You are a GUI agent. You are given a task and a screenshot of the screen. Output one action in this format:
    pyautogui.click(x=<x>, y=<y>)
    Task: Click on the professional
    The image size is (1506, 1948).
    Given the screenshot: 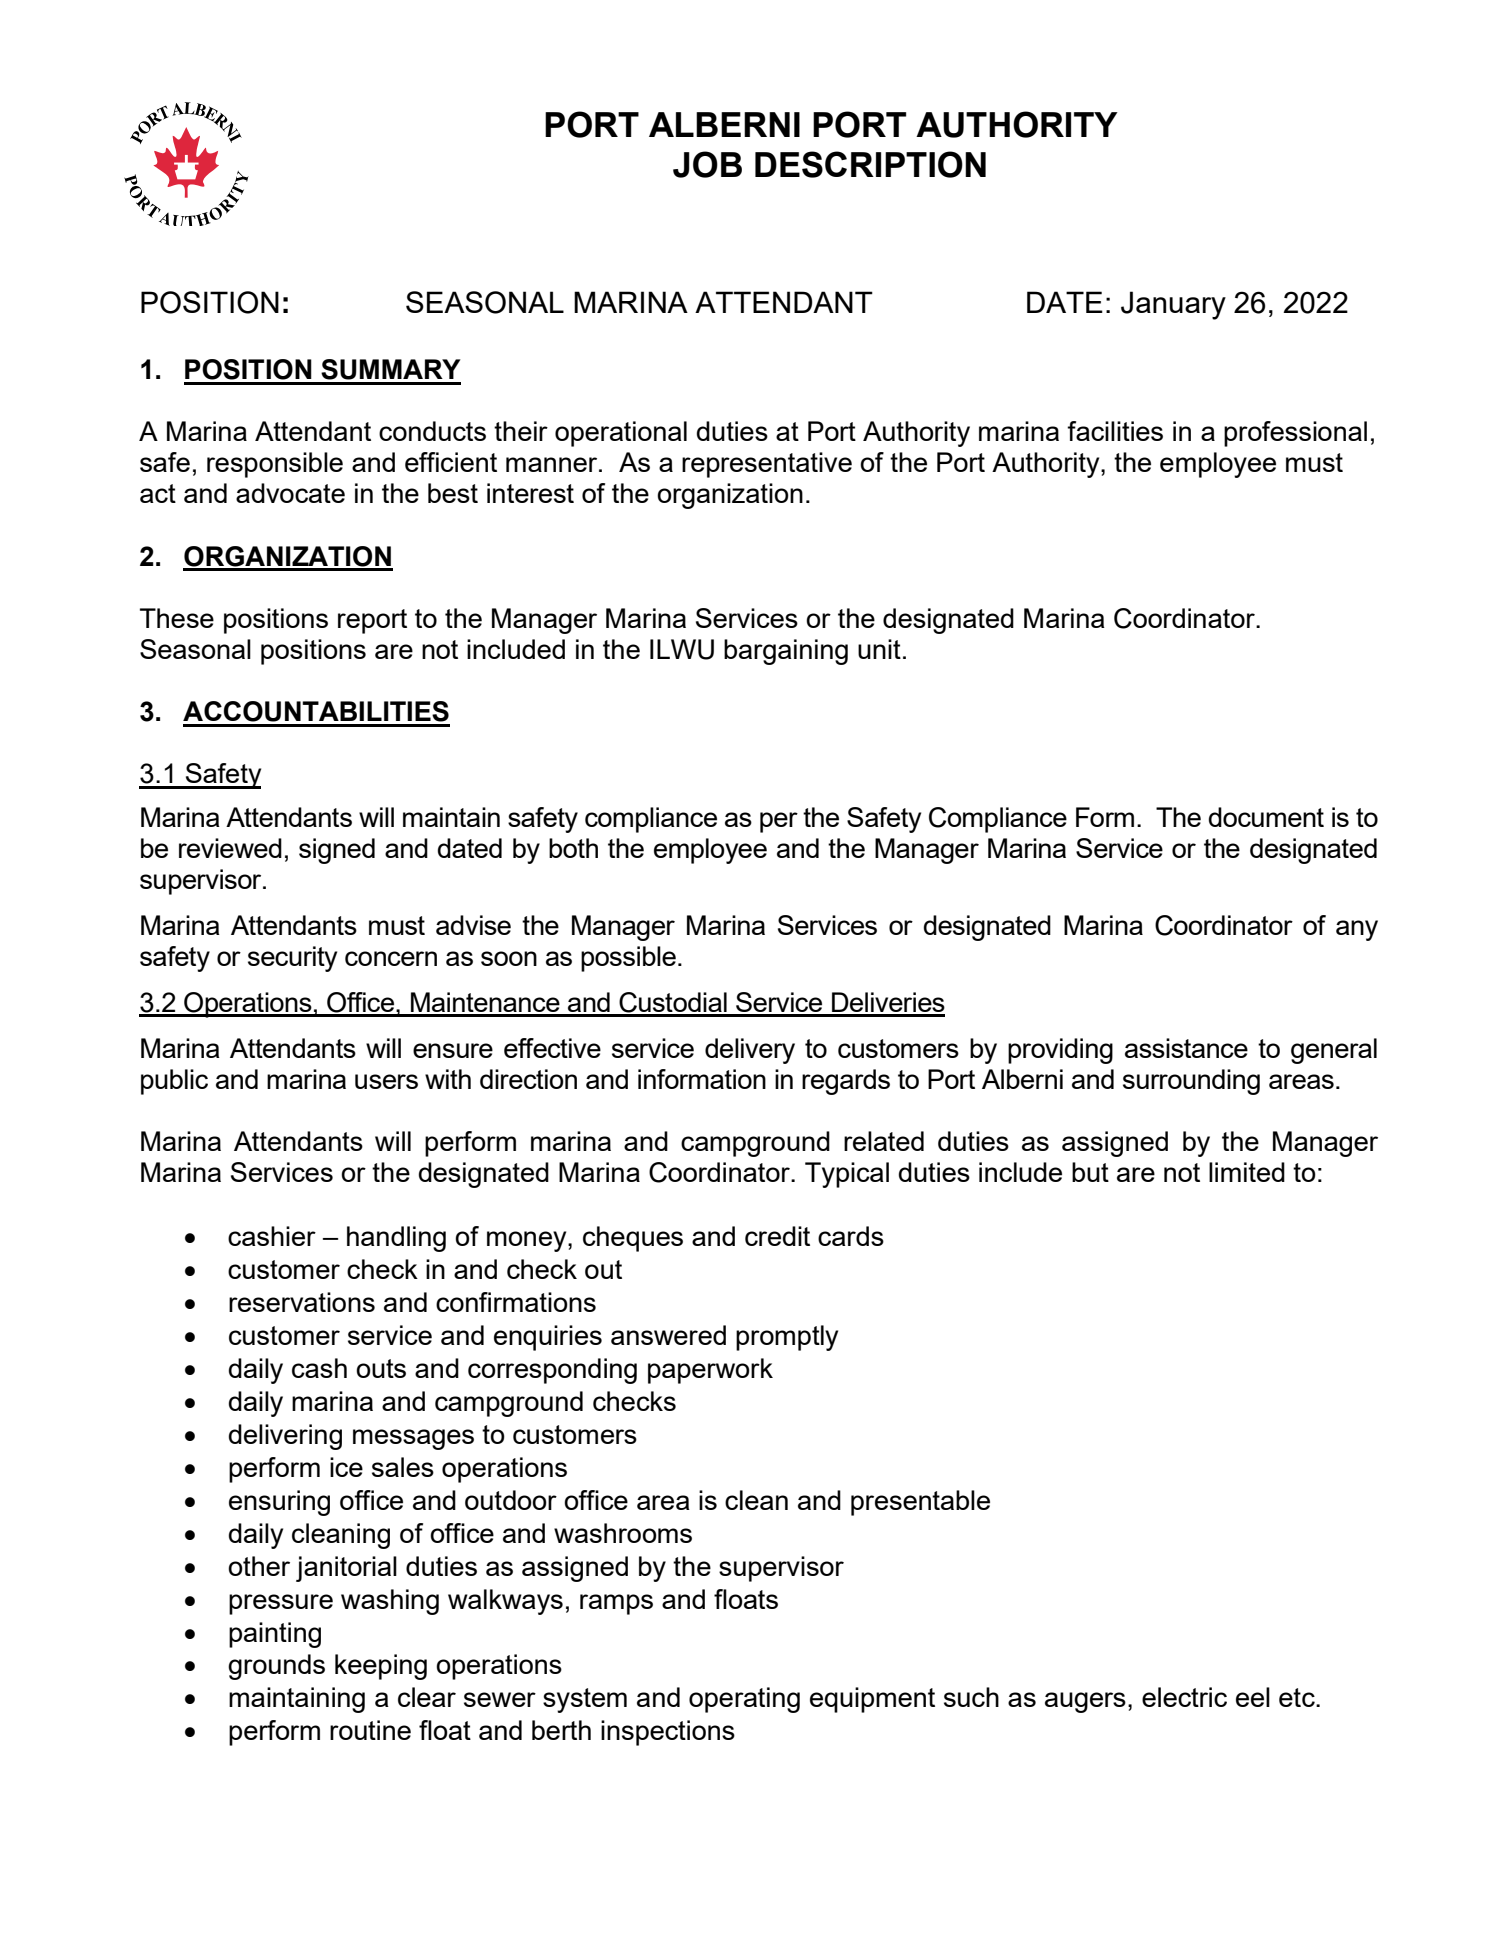 What is the action you would take?
    pyautogui.click(x=1295, y=434)
